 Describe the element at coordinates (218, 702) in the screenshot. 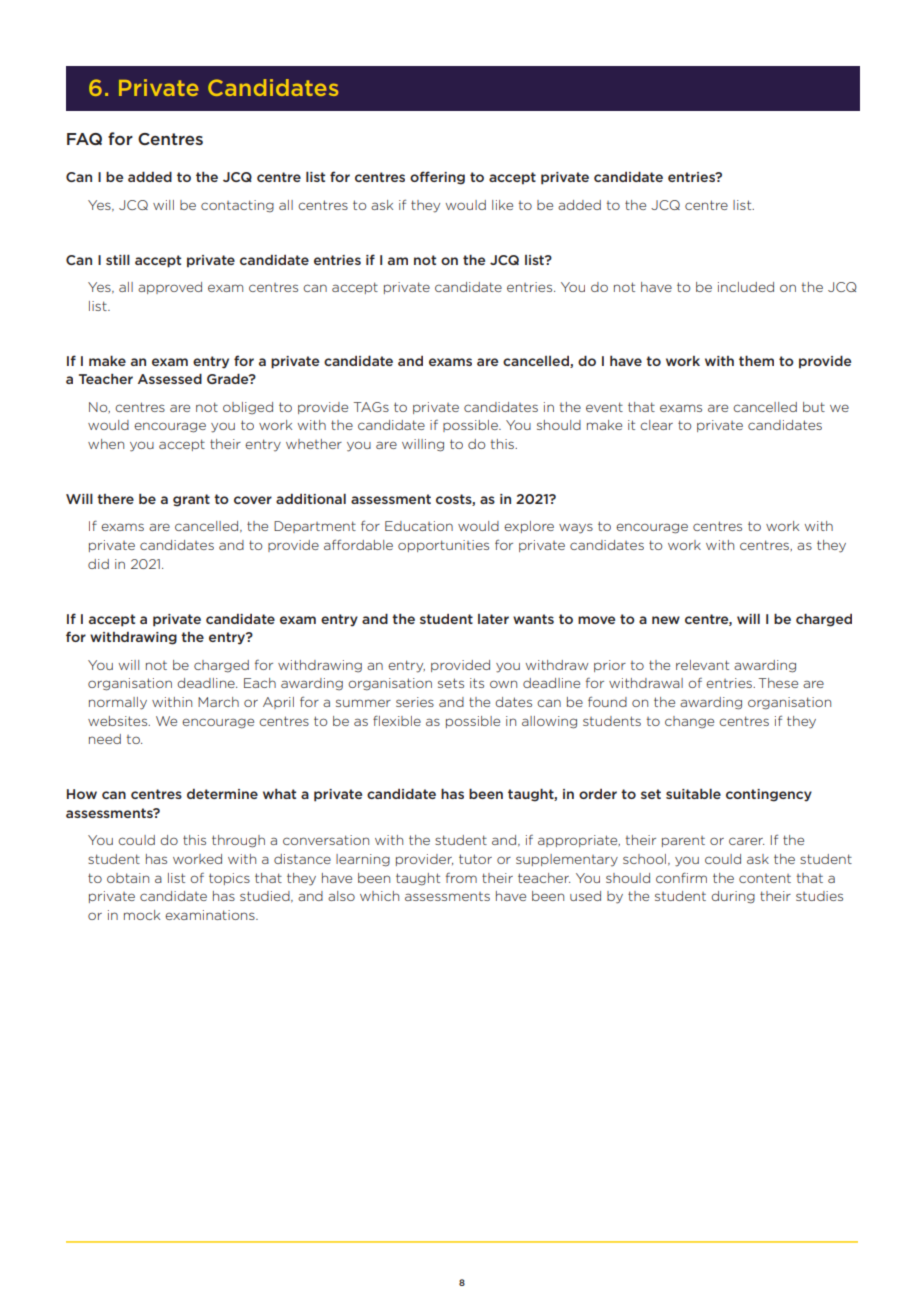

I see `March` at that location.
